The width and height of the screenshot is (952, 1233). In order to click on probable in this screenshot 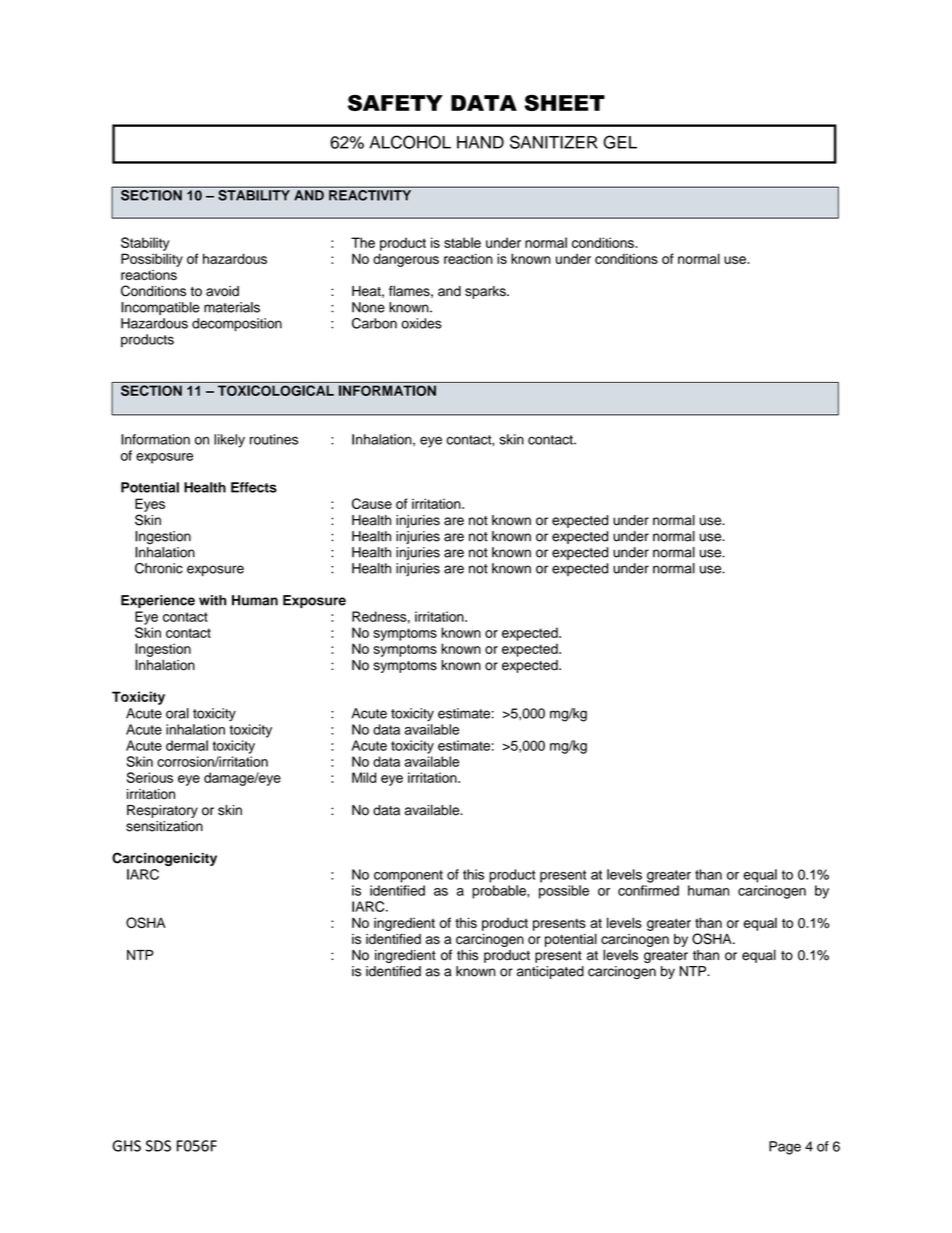, I will do `click(500, 892)`.
